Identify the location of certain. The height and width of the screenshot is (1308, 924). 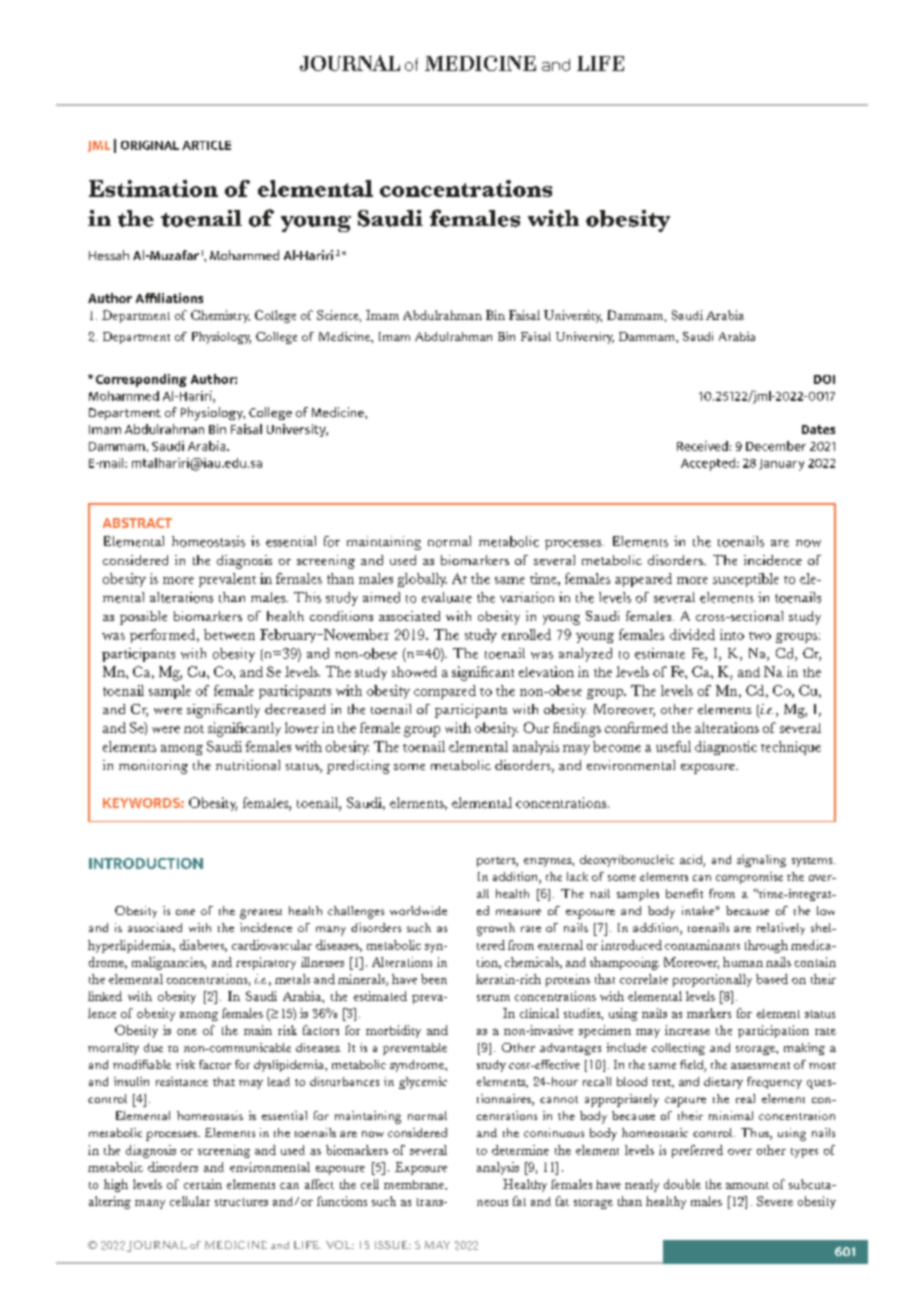
(203, 1184).
